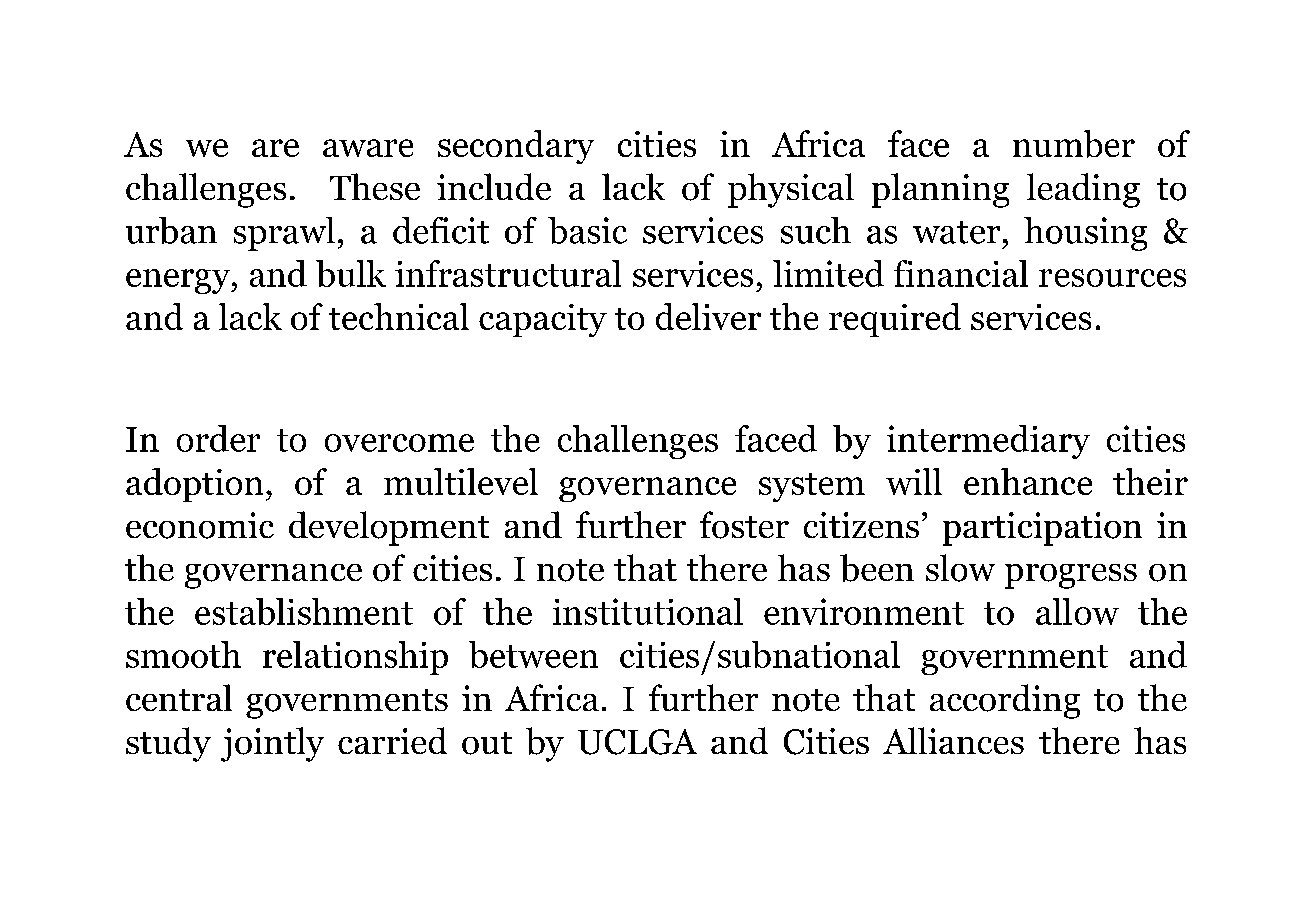 The width and height of the screenshot is (1313, 924). Describe the element at coordinates (744, 525) in the screenshot. I see `foster` at that location.
